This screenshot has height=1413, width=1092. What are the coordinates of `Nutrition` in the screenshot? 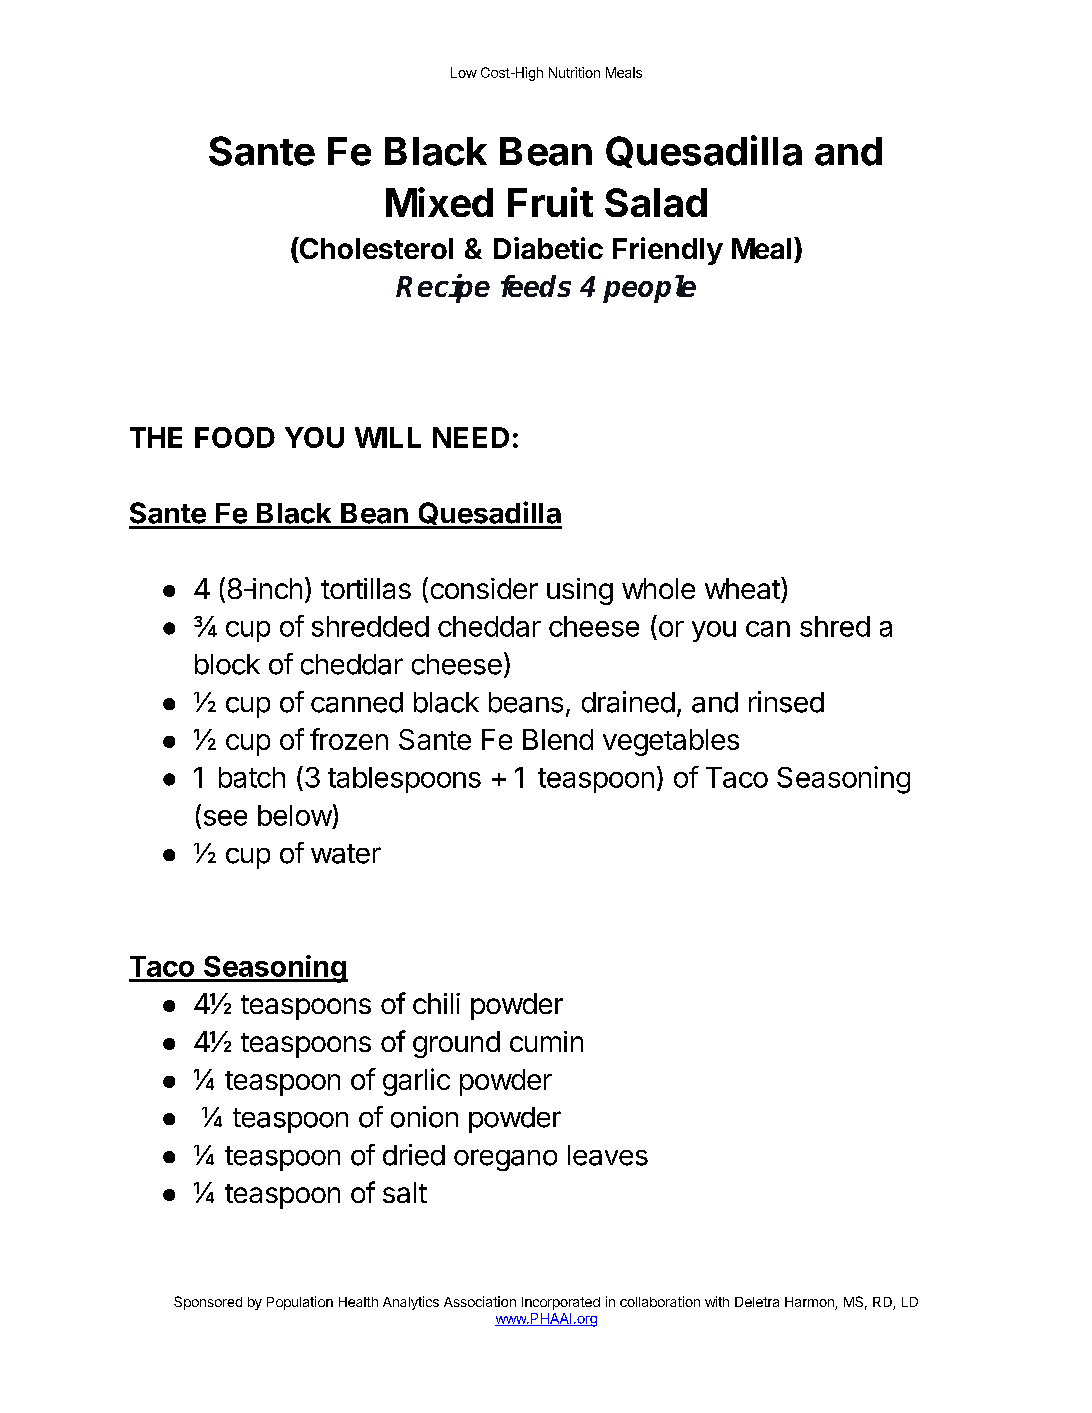 It's located at (574, 72).
